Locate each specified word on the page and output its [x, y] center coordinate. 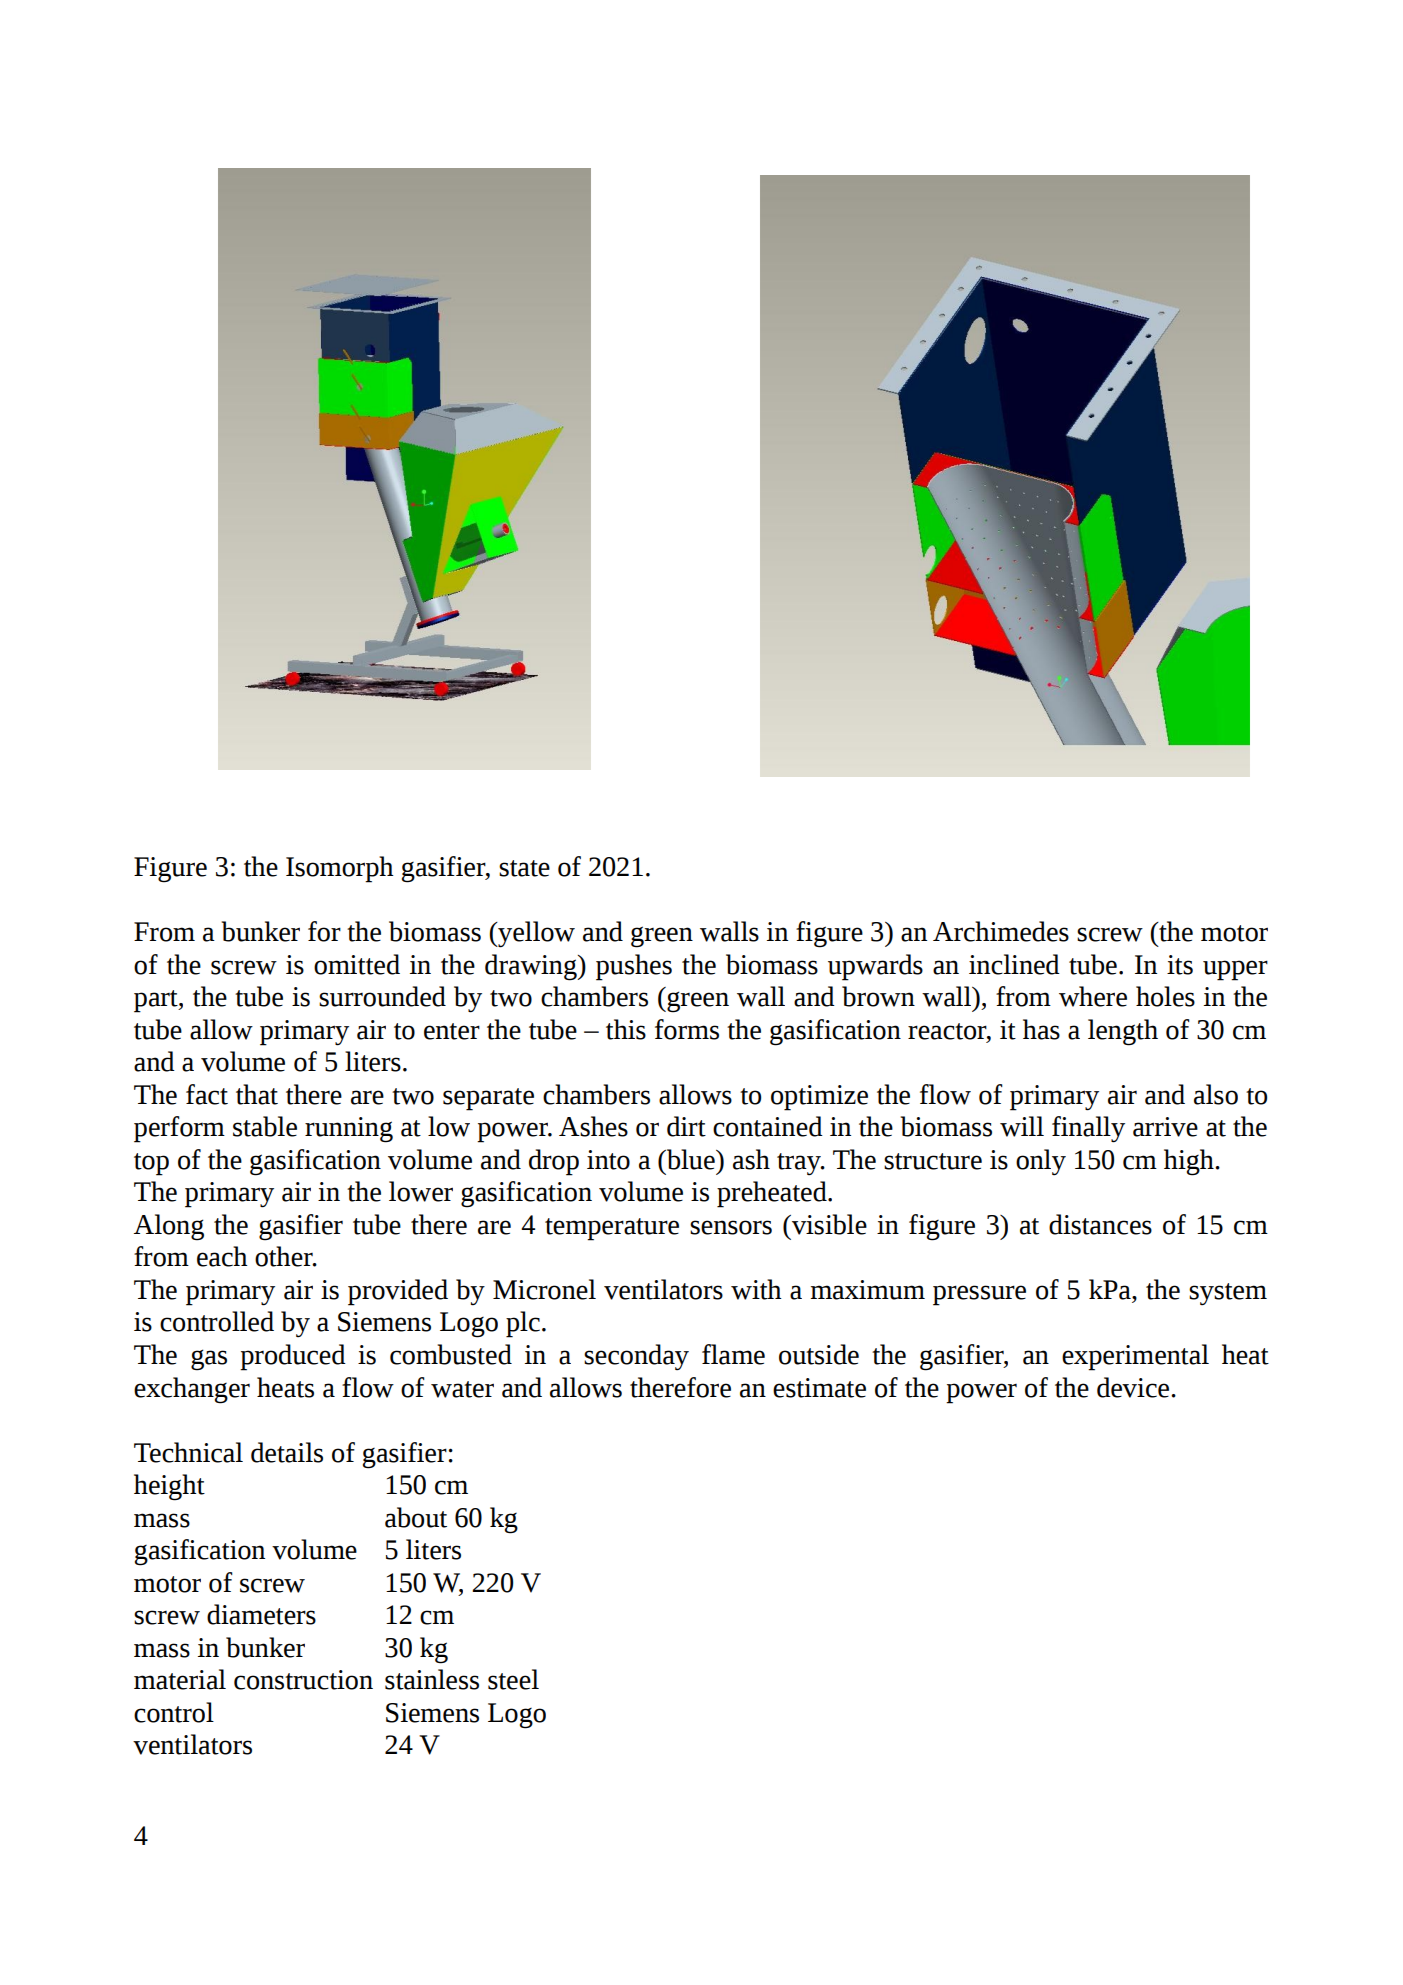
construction [303, 1680]
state [524, 868]
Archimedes [1001, 931]
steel [513, 1679]
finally [1088, 1129]
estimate [819, 1388]
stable [265, 1126]
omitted [357, 964]
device [1134, 1387]
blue [691, 1159]
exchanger [192, 1390]
